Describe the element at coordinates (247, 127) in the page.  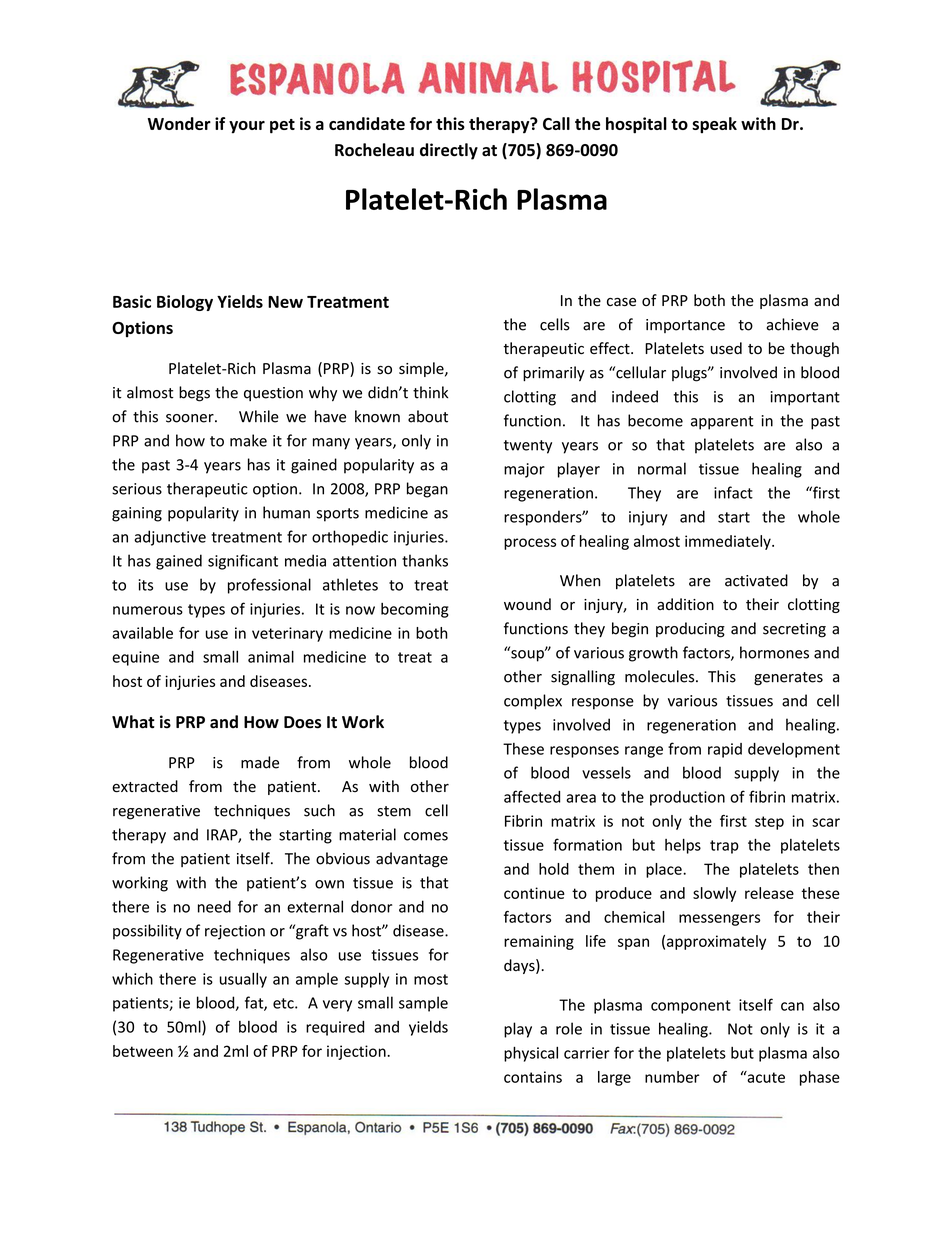
I see `your` at that location.
